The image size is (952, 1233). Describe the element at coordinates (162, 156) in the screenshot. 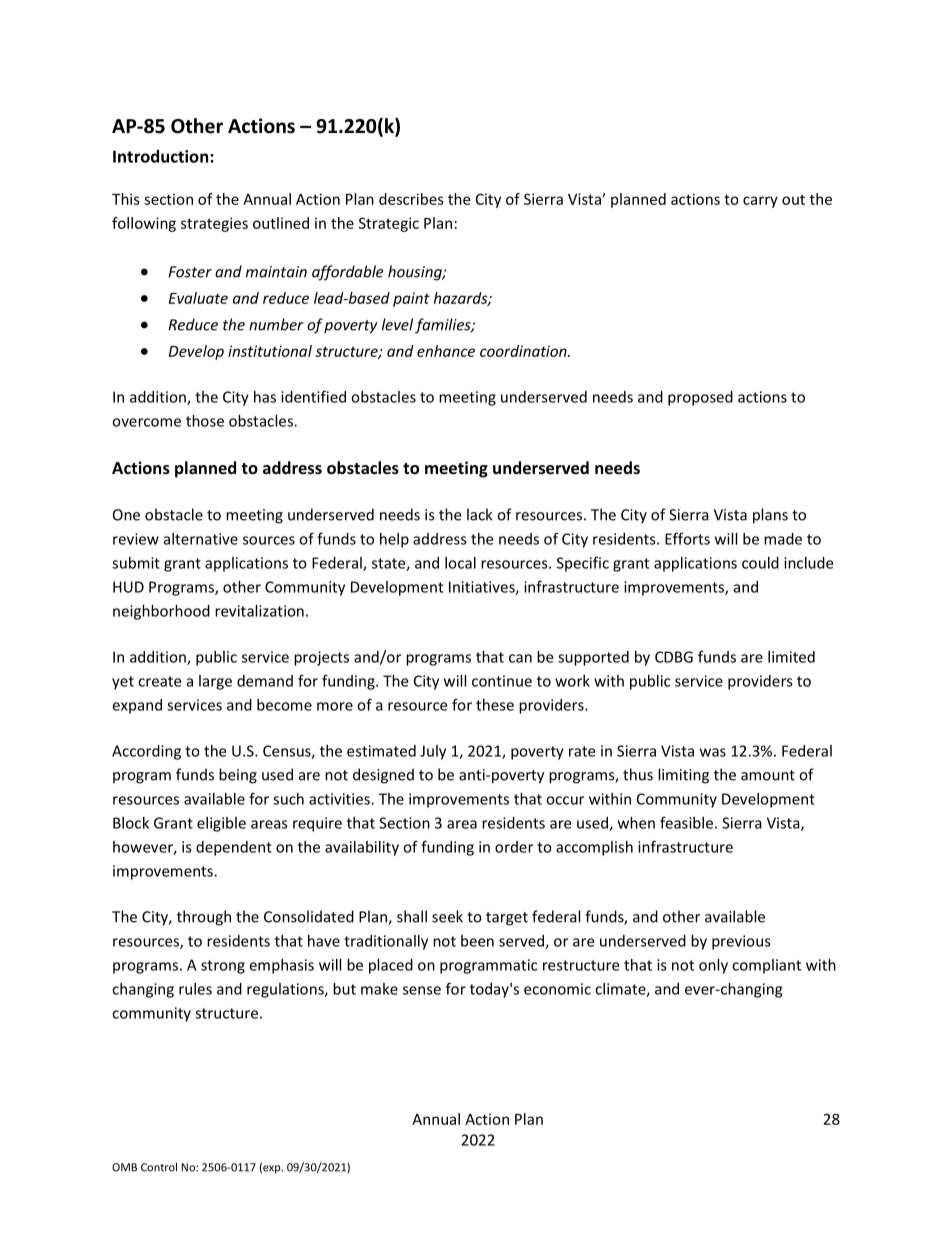

I see `Introduction` at that location.
